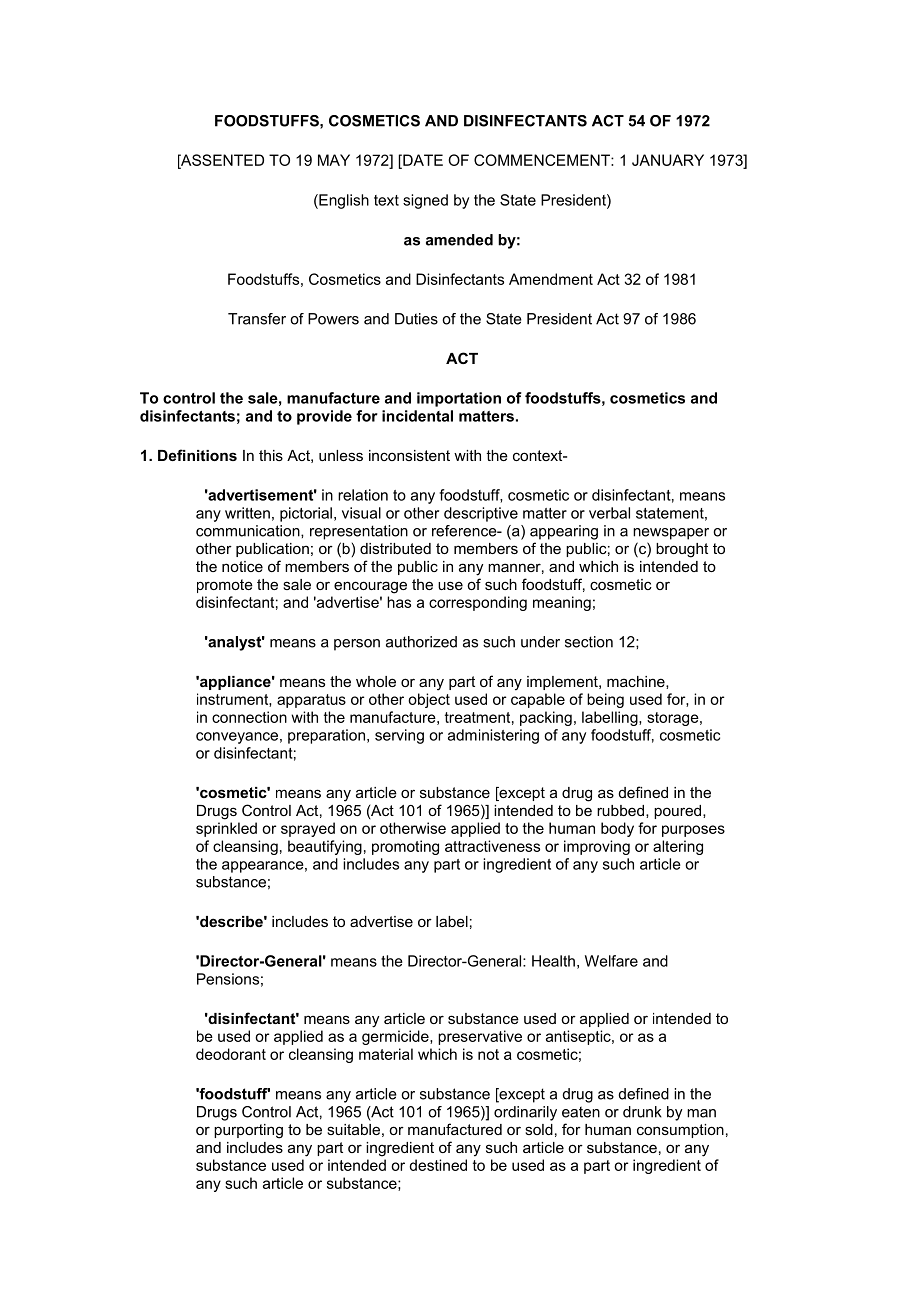  Describe the element at coordinates (226, 829) in the image. I see `sprinkled` at that location.
